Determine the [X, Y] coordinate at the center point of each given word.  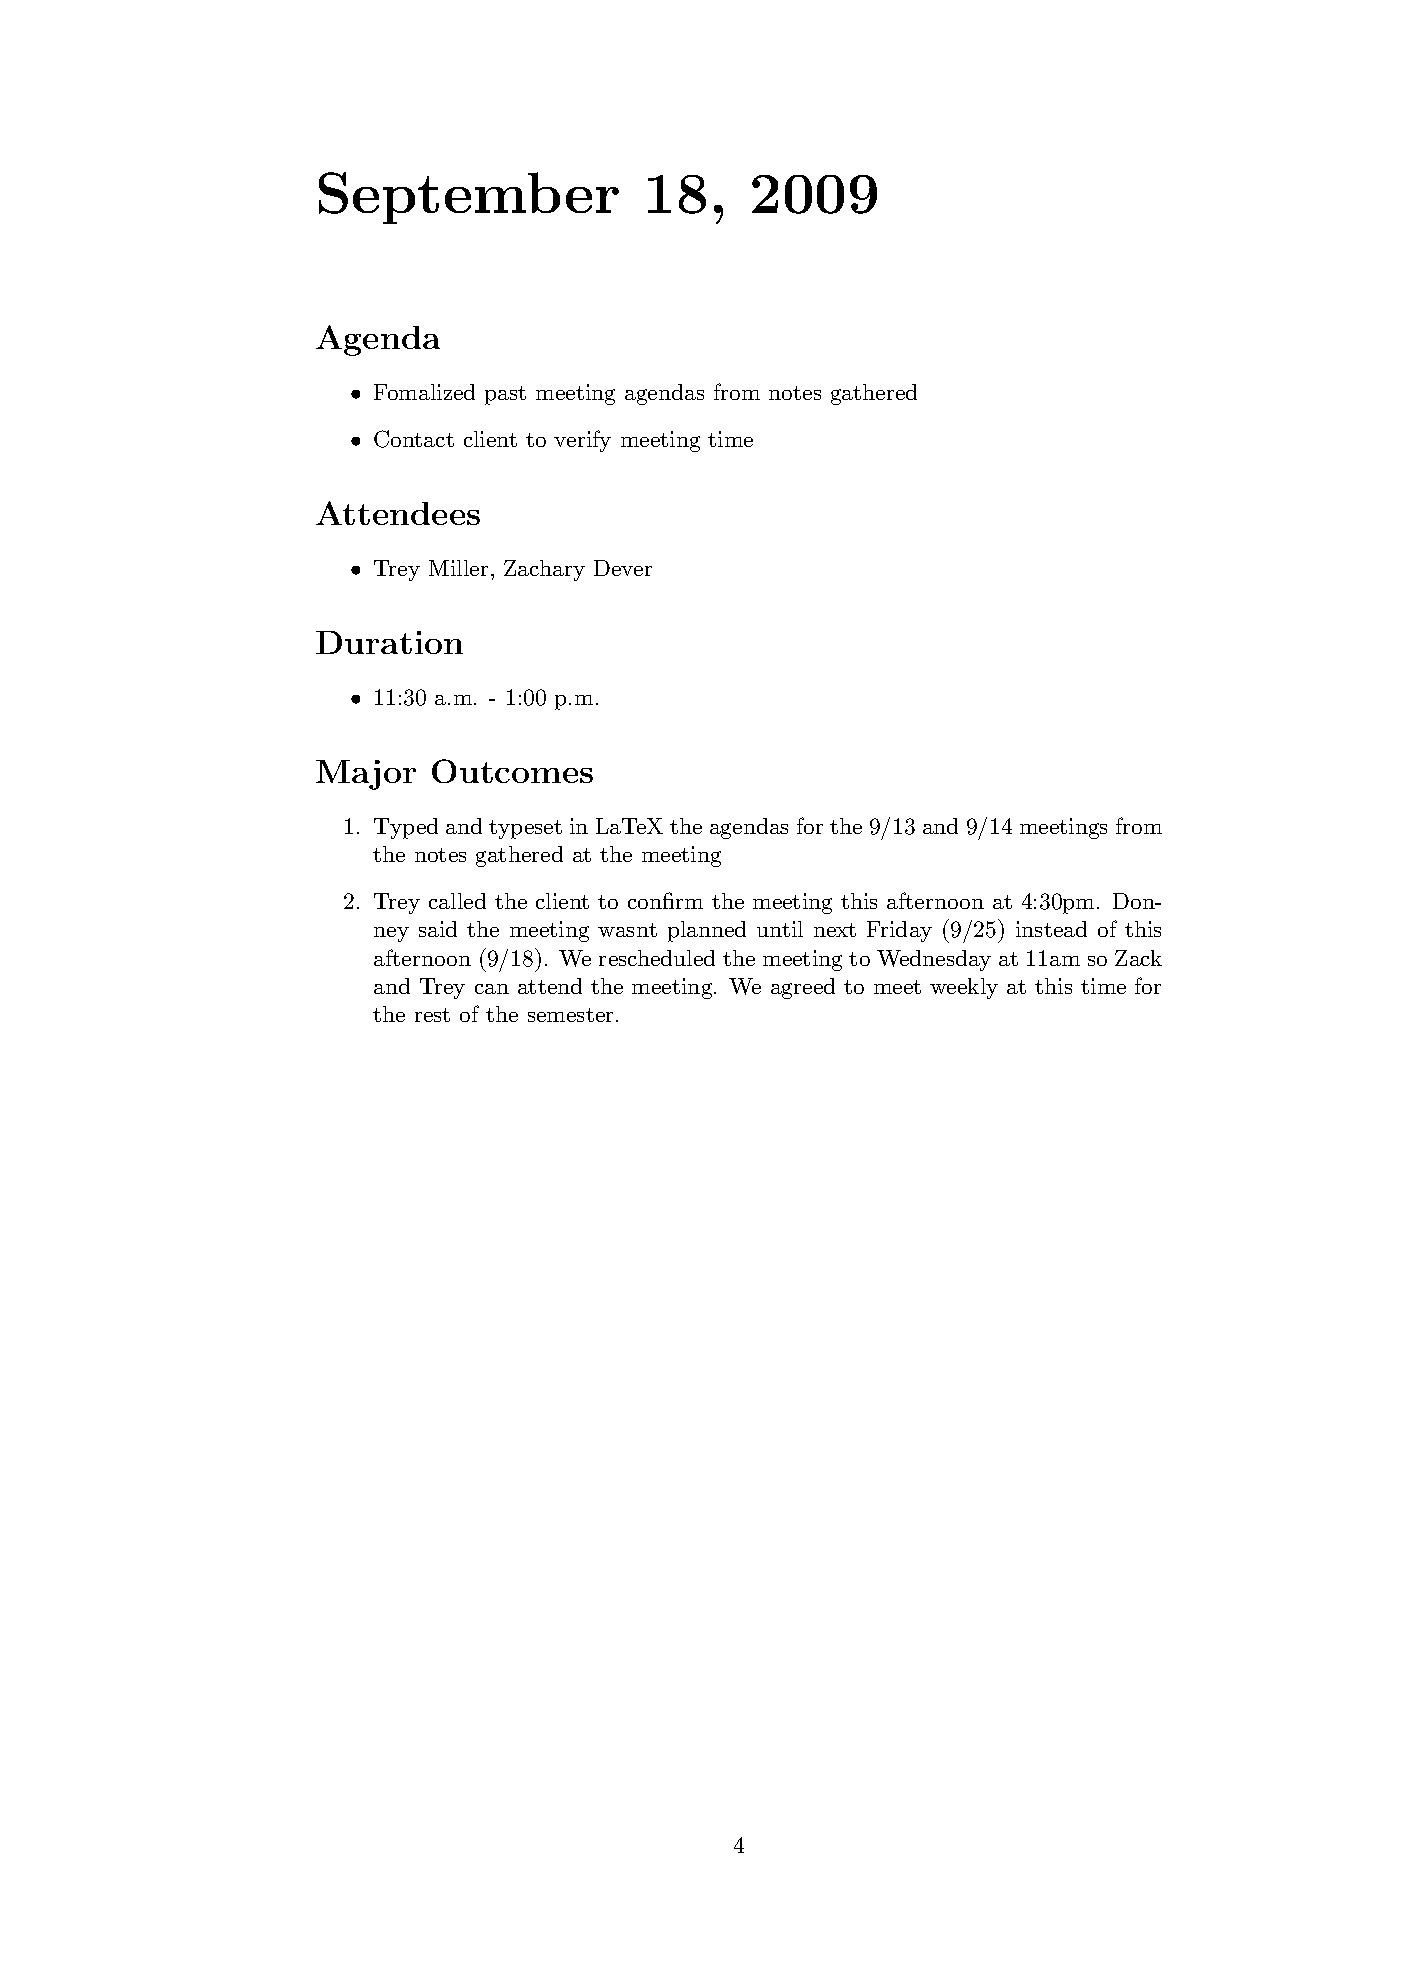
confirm [665, 900]
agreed [803, 988]
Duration [389, 642]
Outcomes [512, 771]
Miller [458, 568]
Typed [406, 828]
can [492, 989]
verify [582, 441]
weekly [964, 988]
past [505, 395]
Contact [414, 439]
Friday [899, 931]
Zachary [544, 570]
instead [1051, 929]
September [469, 198]
